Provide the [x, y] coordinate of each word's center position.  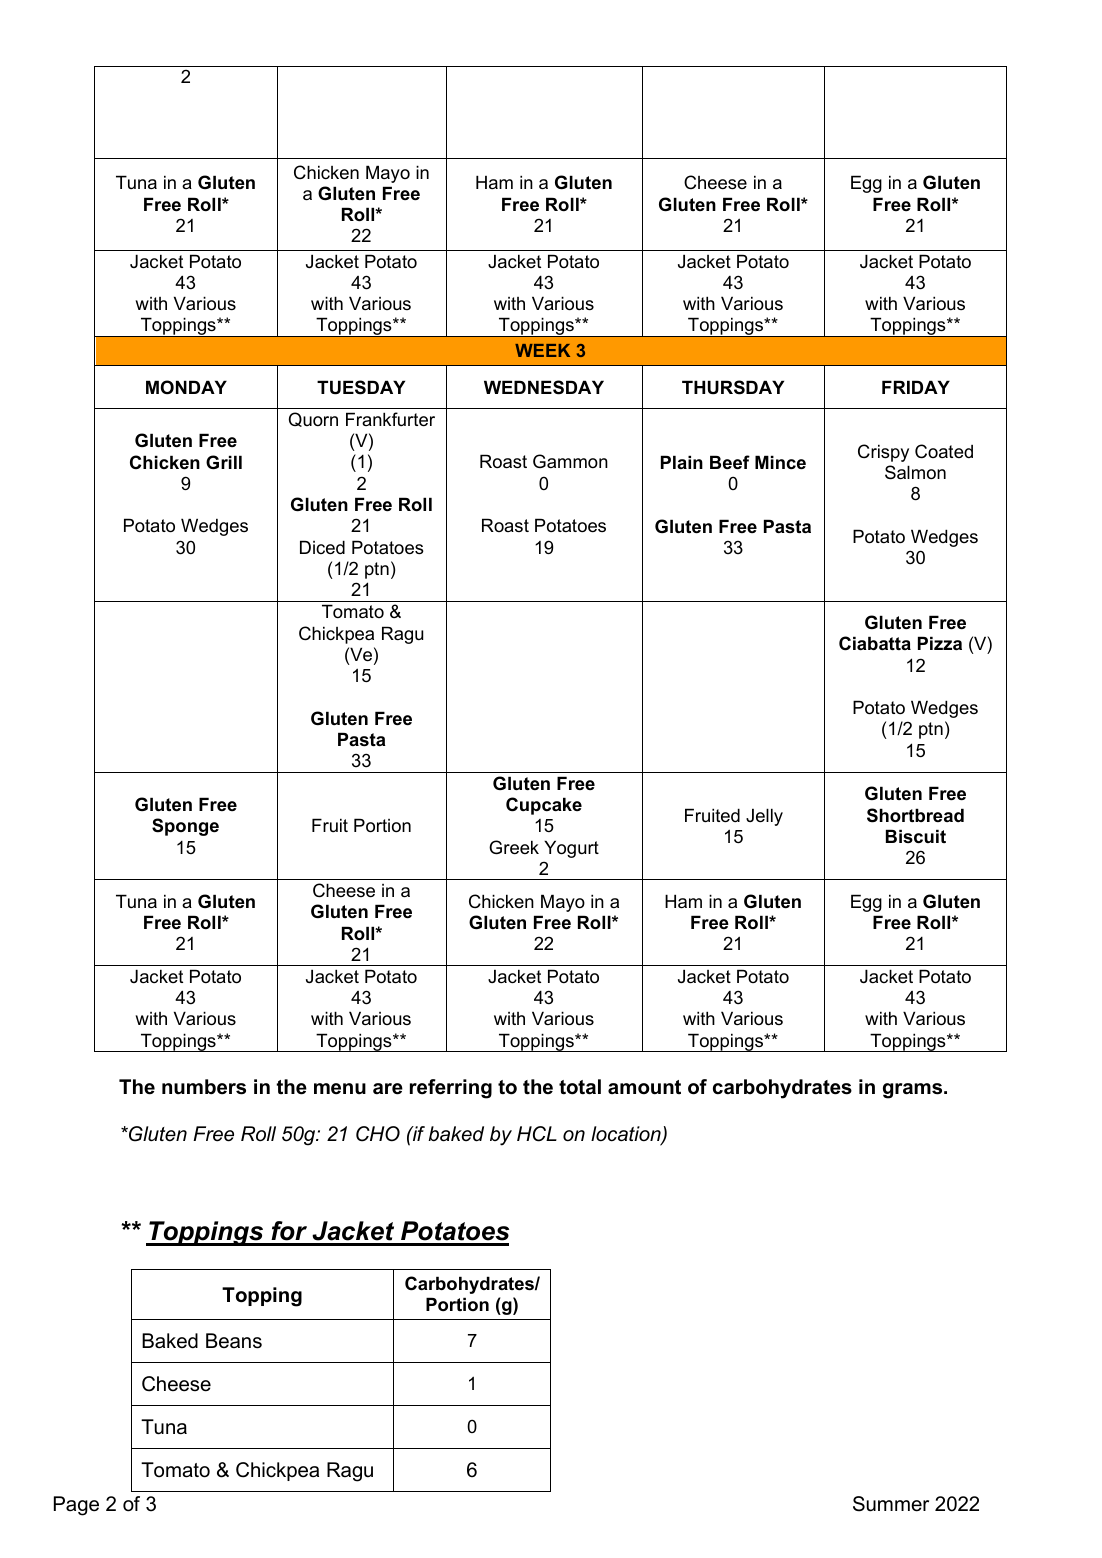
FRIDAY [916, 387]
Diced [322, 547]
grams [914, 1091]
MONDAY [186, 387]
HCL [537, 1134]
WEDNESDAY [544, 387]
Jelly [764, 817]
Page [76, 1506]
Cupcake [544, 806]
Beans [234, 1341]
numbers [204, 1087]
